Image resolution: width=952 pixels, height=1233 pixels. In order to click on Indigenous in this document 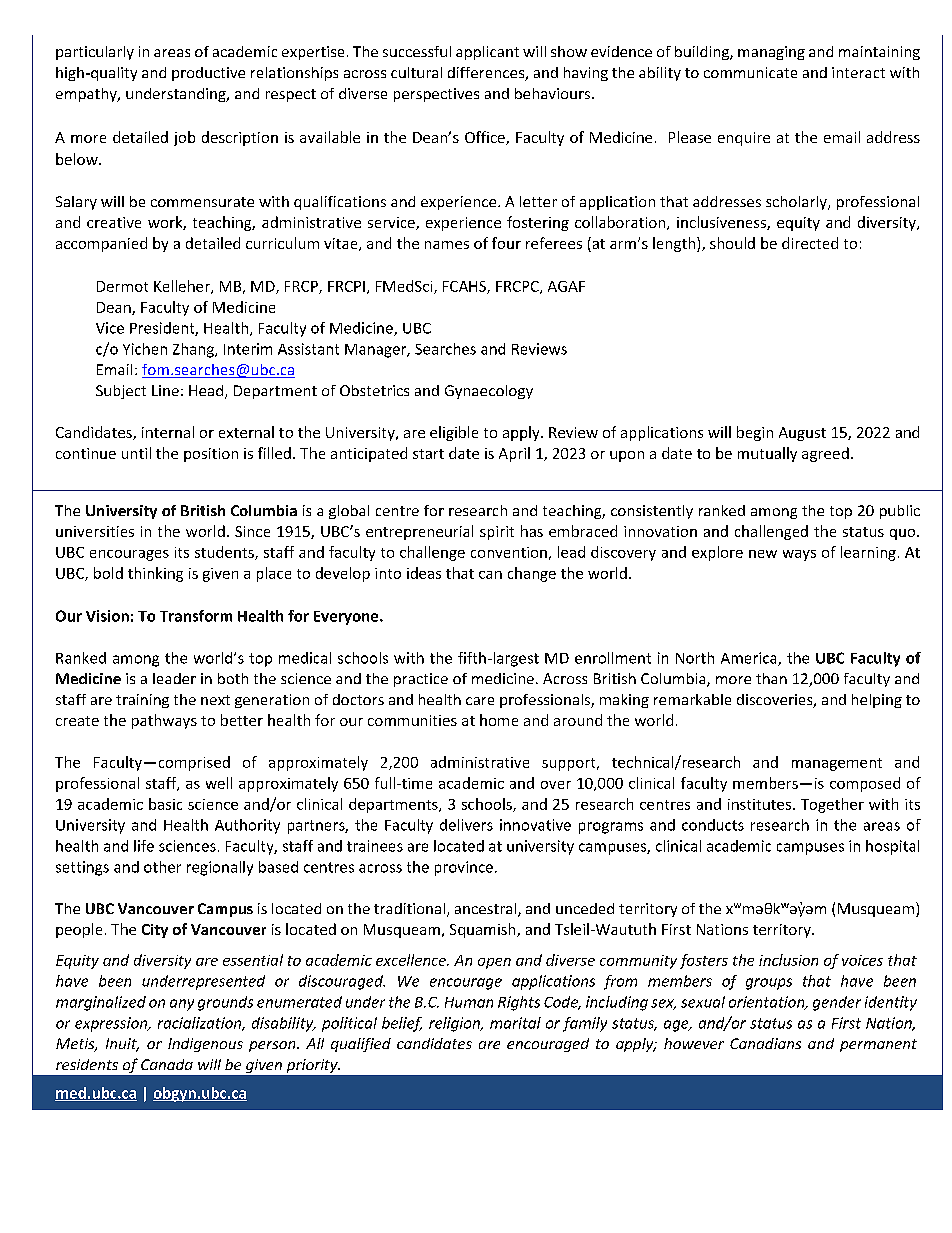, I will do `click(205, 1045)`.
